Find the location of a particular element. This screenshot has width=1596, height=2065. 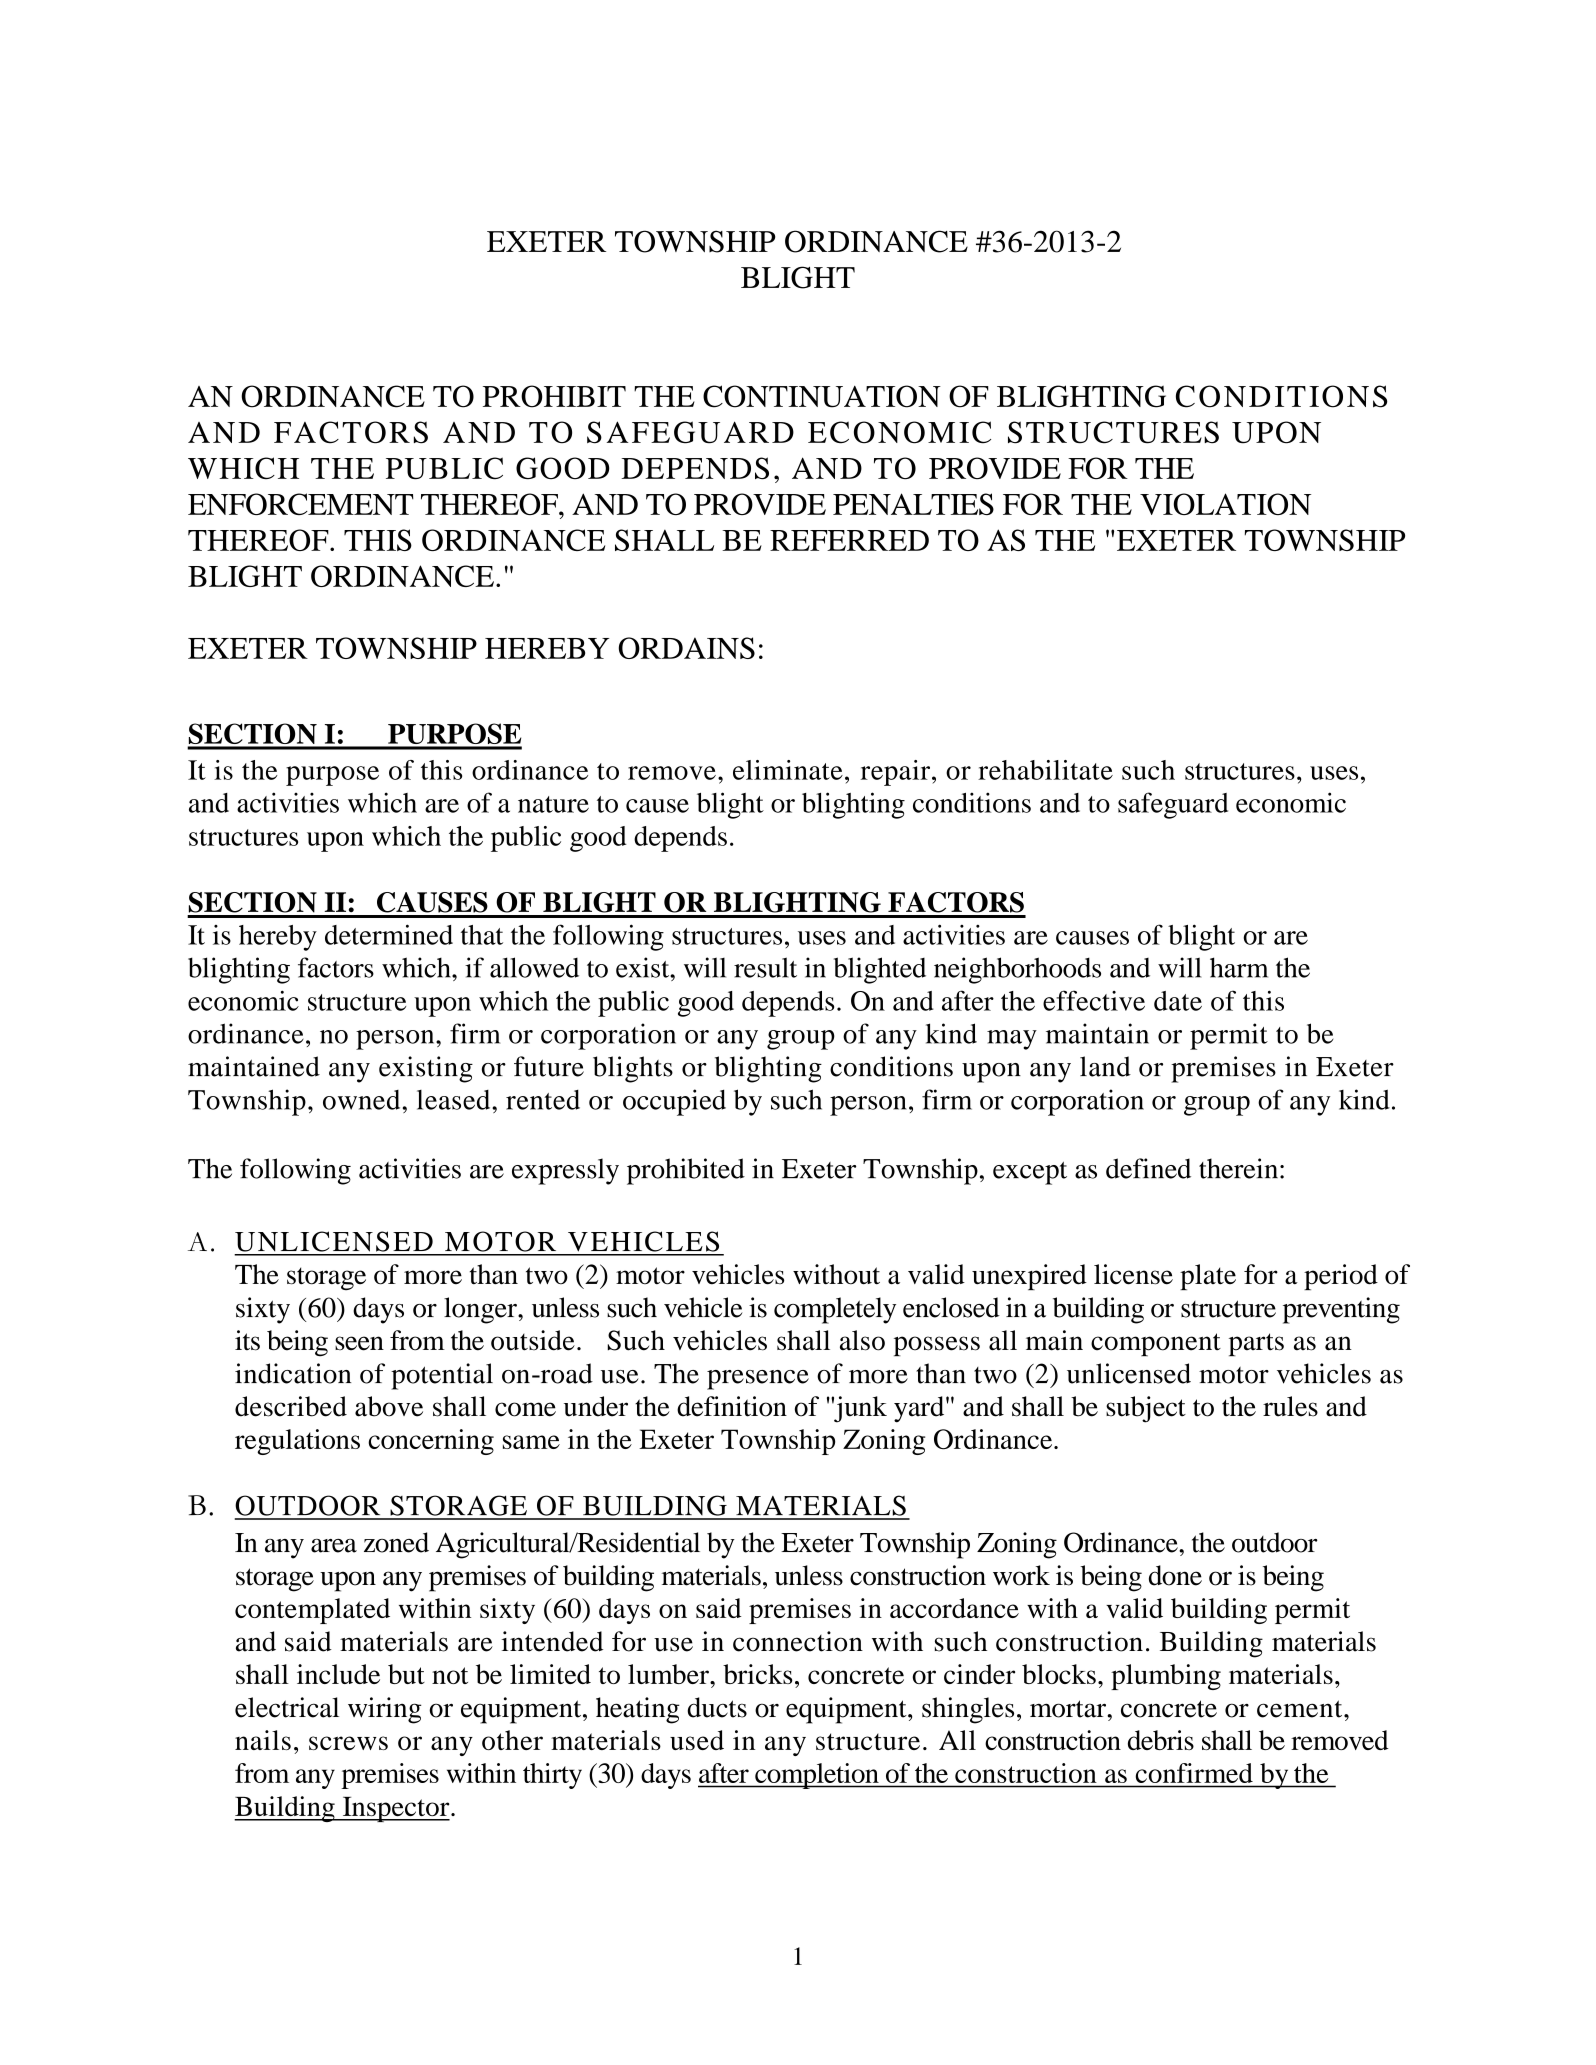

screws is located at coordinates (348, 1743).
